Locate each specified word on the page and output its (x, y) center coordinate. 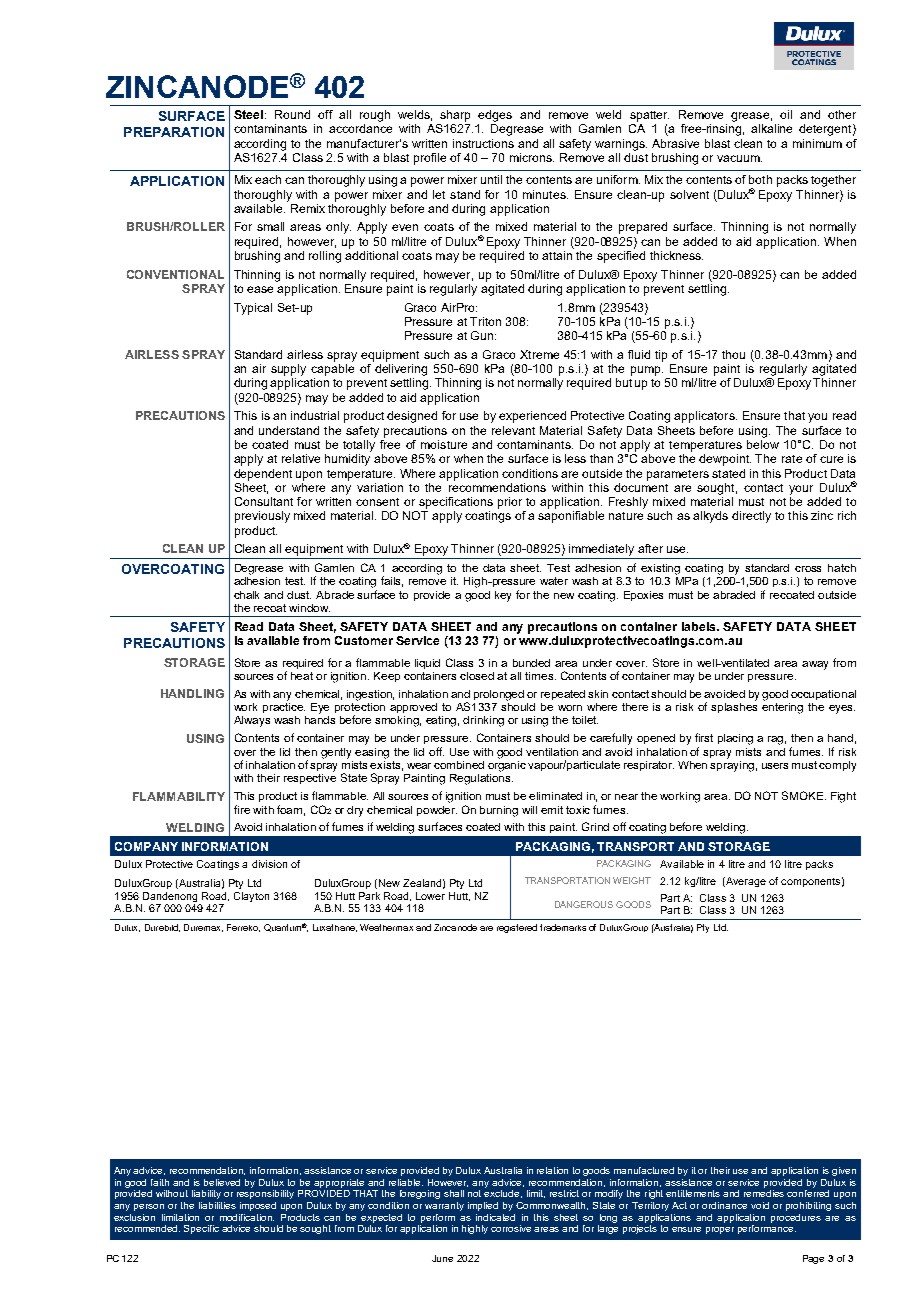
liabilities (217, 1205)
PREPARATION (174, 132)
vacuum (739, 158)
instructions (483, 143)
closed (477, 676)
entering (782, 707)
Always (252, 721)
